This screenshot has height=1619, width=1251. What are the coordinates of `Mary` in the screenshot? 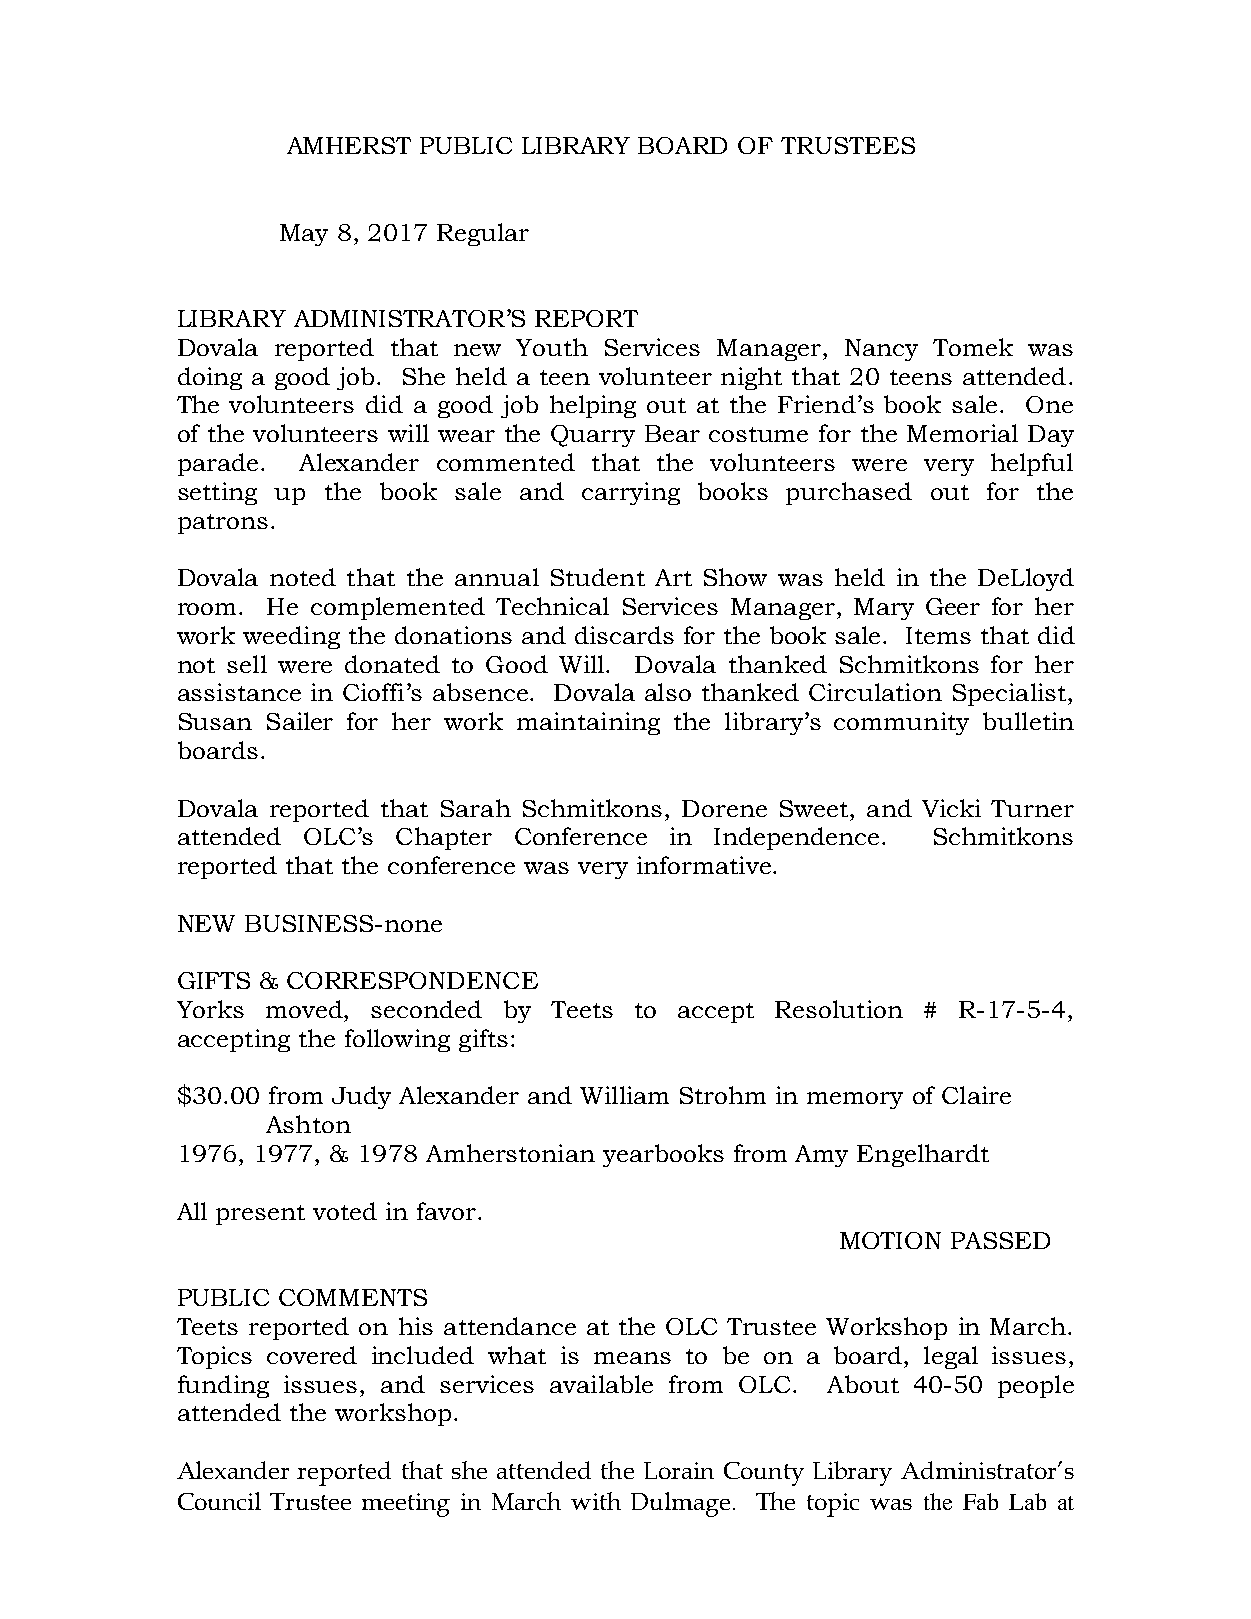 It's located at (884, 609).
